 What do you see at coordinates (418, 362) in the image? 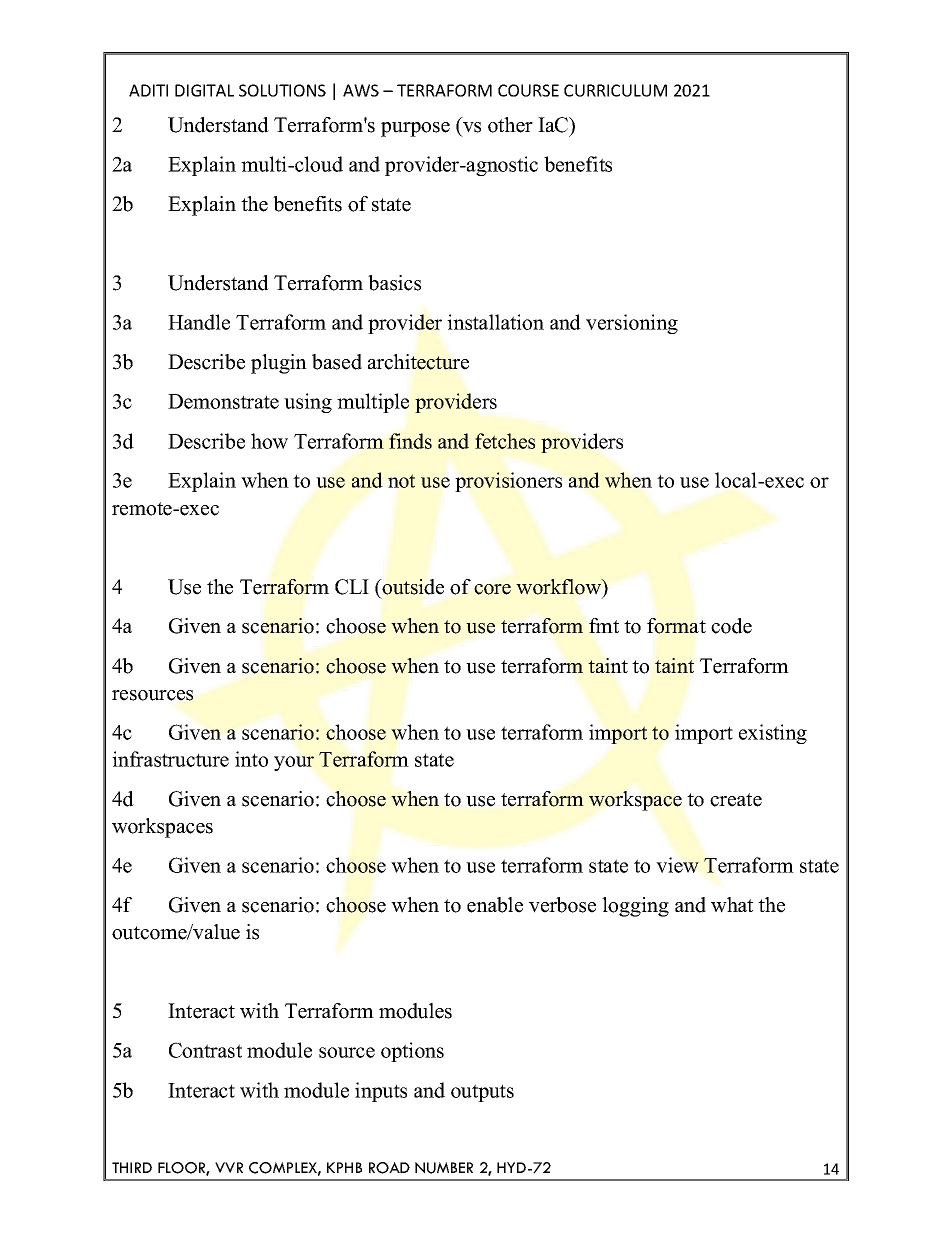
I see `architecture` at bounding box center [418, 362].
